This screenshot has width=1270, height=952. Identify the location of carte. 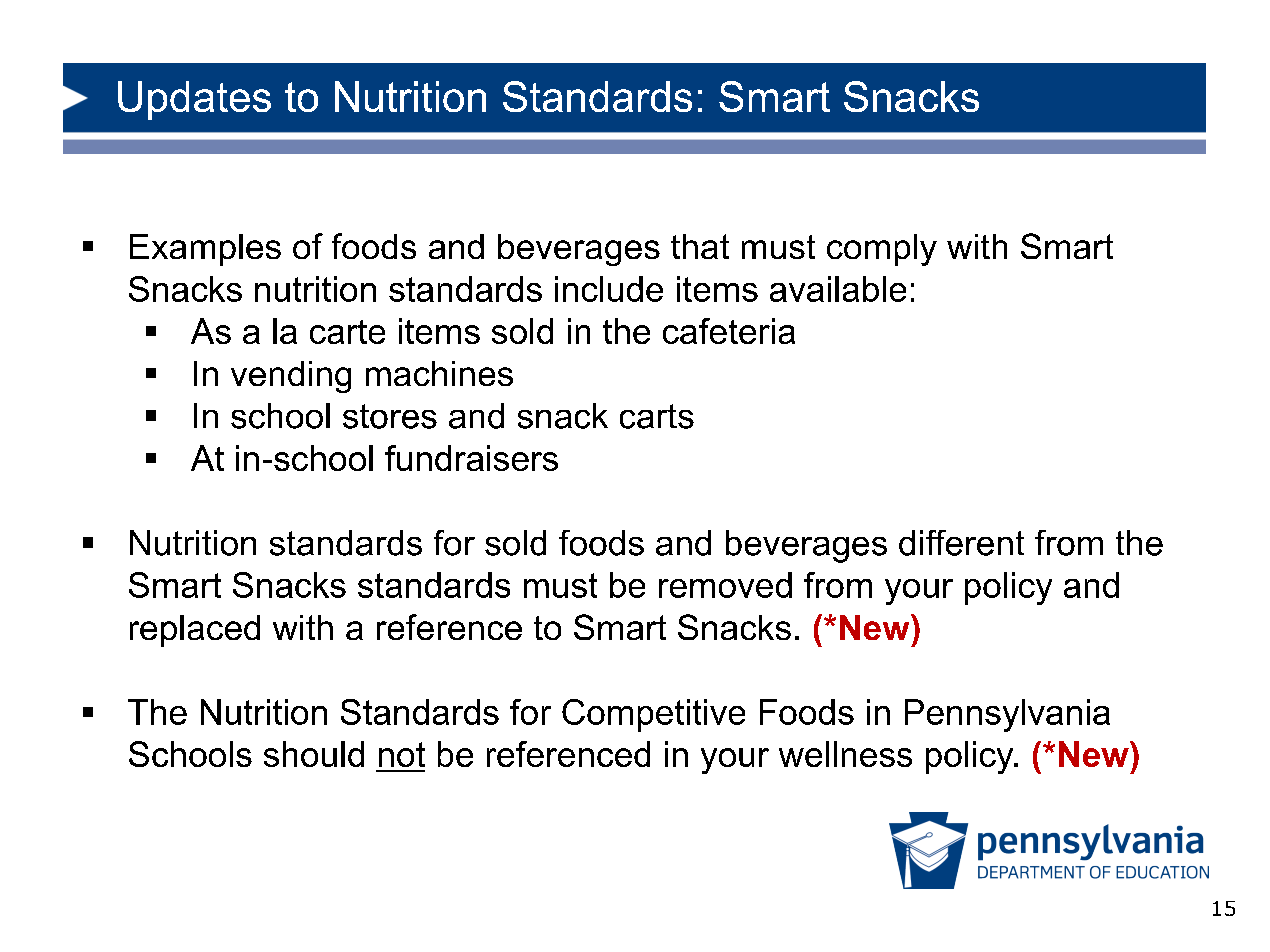
(347, 332).
